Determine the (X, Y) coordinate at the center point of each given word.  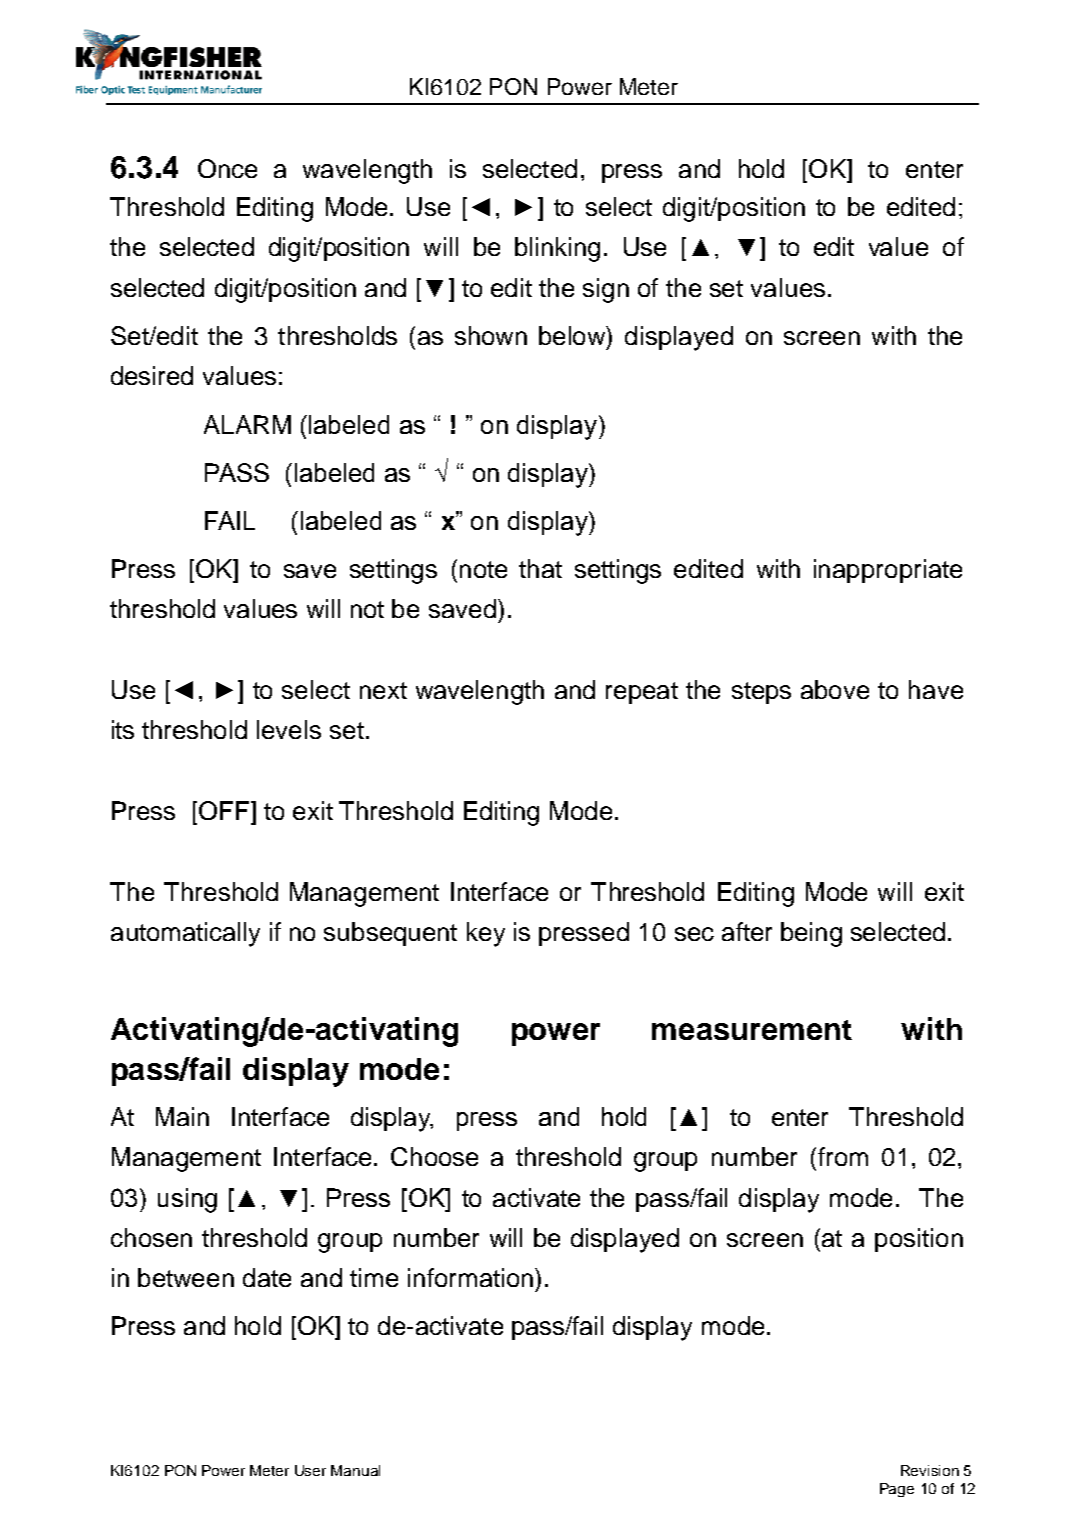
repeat (642, 693)
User (310, 1470)
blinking (557, 249)
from (843, 1156)
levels (289, 729)
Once (227, 168)
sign (606, 290)
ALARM (247, 424)
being (811, 934)
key (486, 934)
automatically (185, 934)
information (470, 1277)
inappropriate (888, 571)
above (835, 689)
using (187, 1200)
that (540, 568)
